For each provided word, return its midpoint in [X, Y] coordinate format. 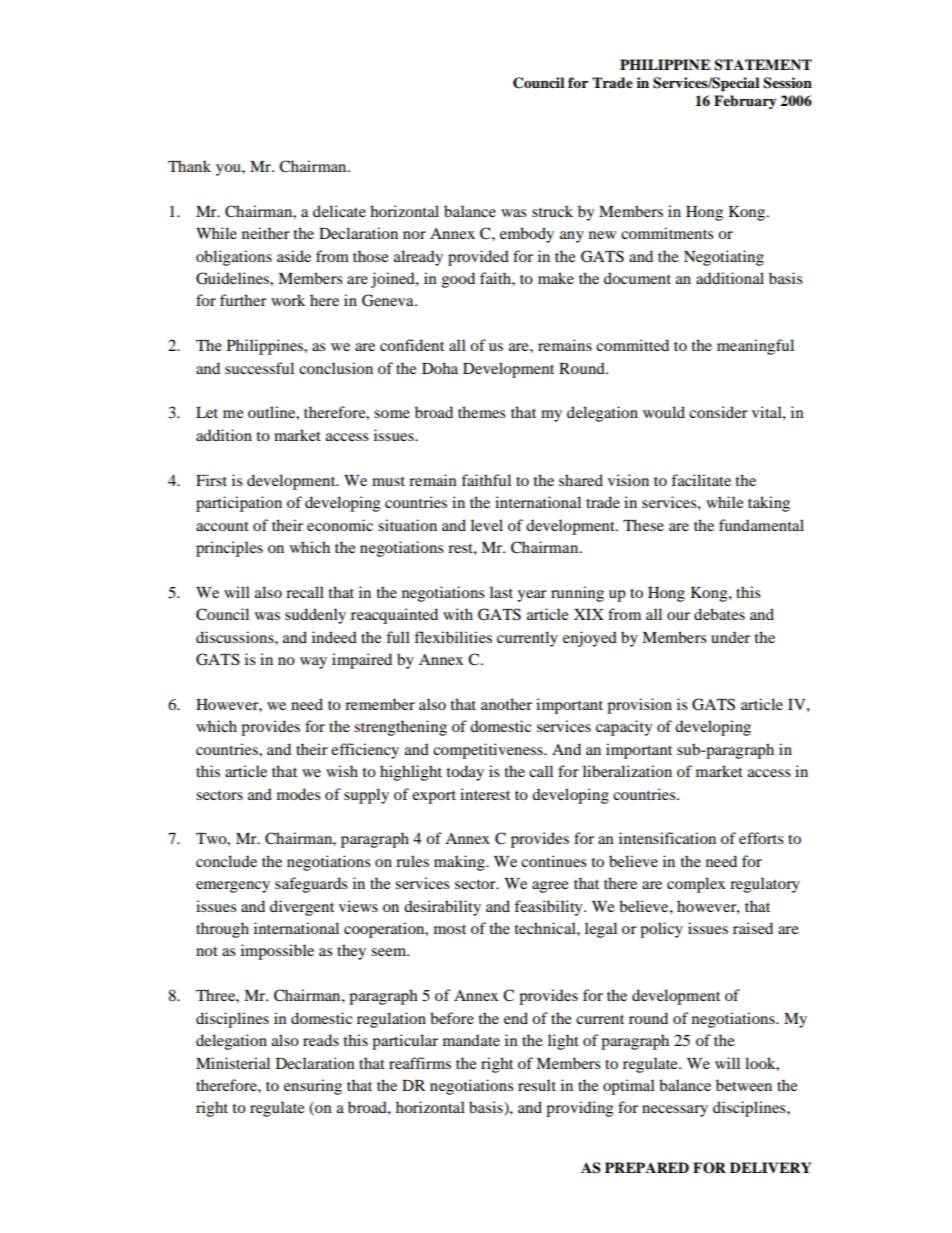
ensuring [313, 1087]
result [537, 1085]
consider [718, 412]
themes [482, 412]
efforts [761, 838]
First [211, 480]
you [229, 170]
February [745, 102]
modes [299, 794]
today [465, 773]
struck [552, 211]
